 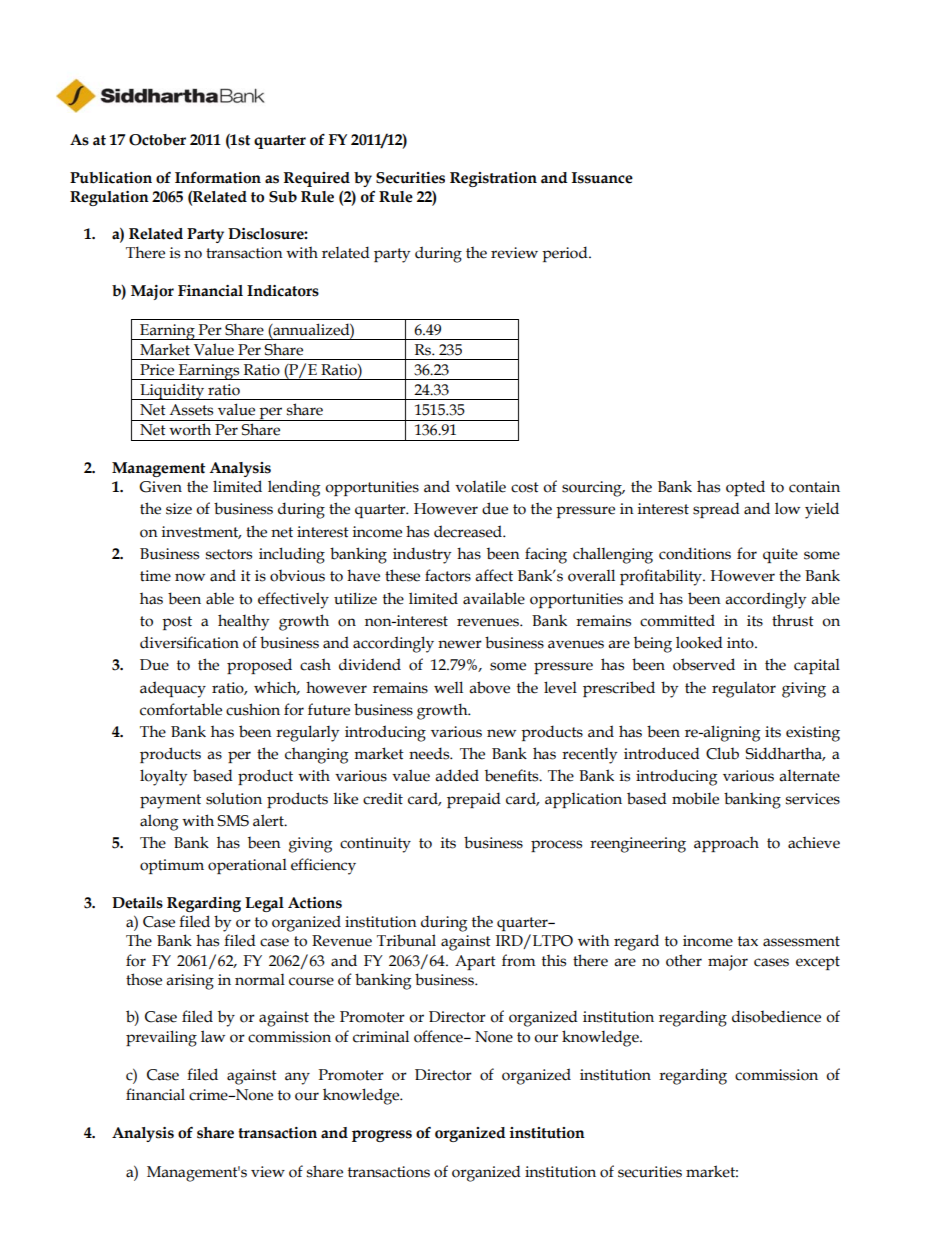 I want to click on volatile, so click(x=480, y=487).
